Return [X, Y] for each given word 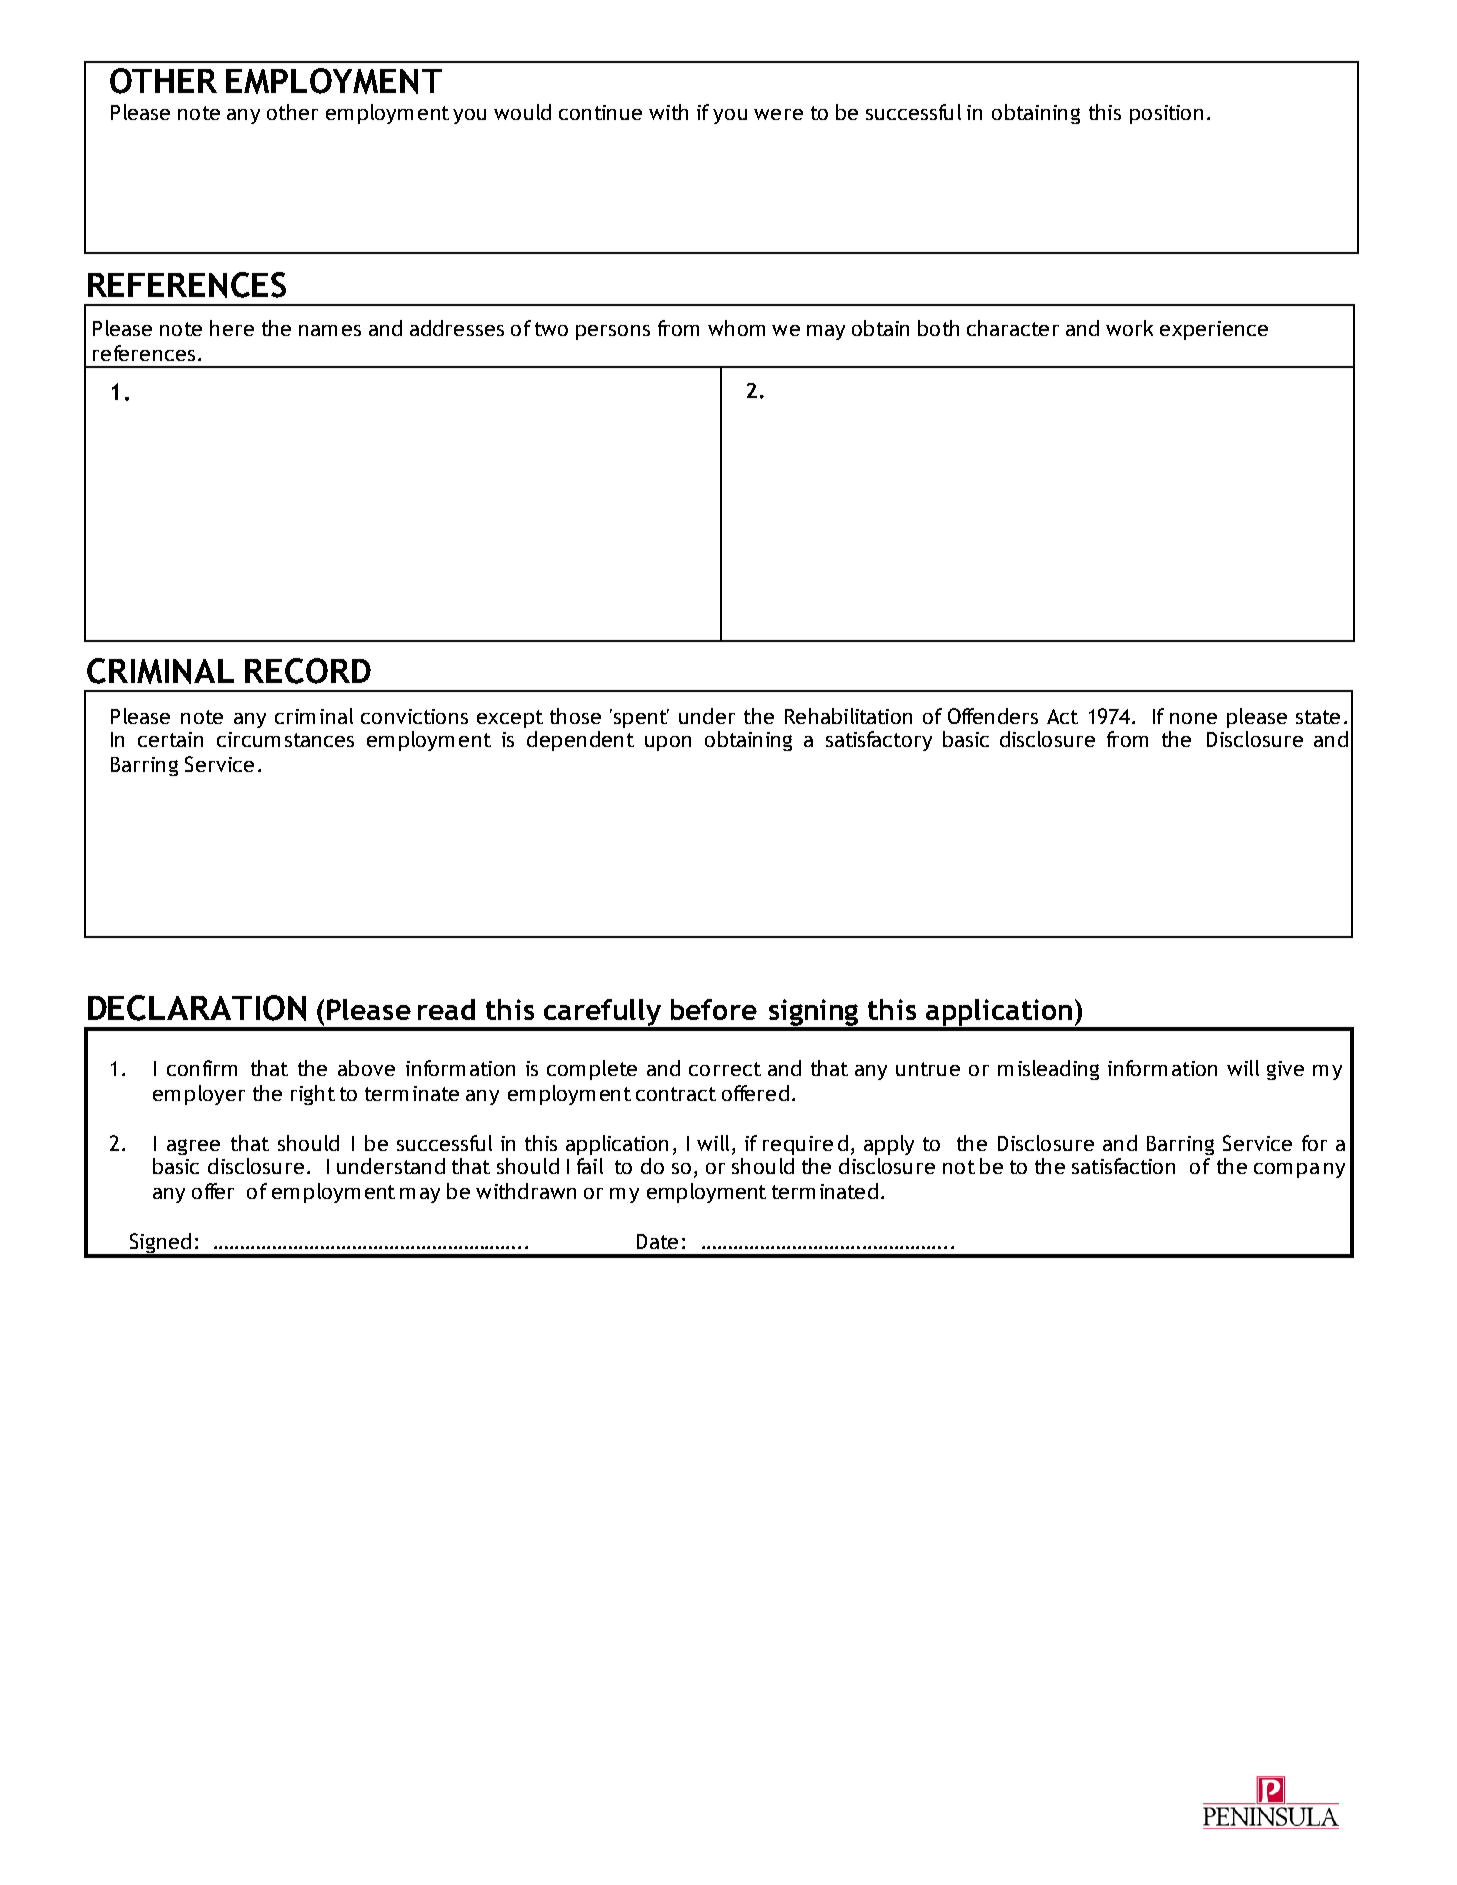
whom [736, 328]
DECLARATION [197, 1008]
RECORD [308, 671]
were [778, 114]
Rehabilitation [848, 716]
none [1193, 718]
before [714, 1009]
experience [1214, 330]
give [1285, 1070]
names [330, 330]
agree [193, 1147]
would [522, 112]
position [1166, 114]
